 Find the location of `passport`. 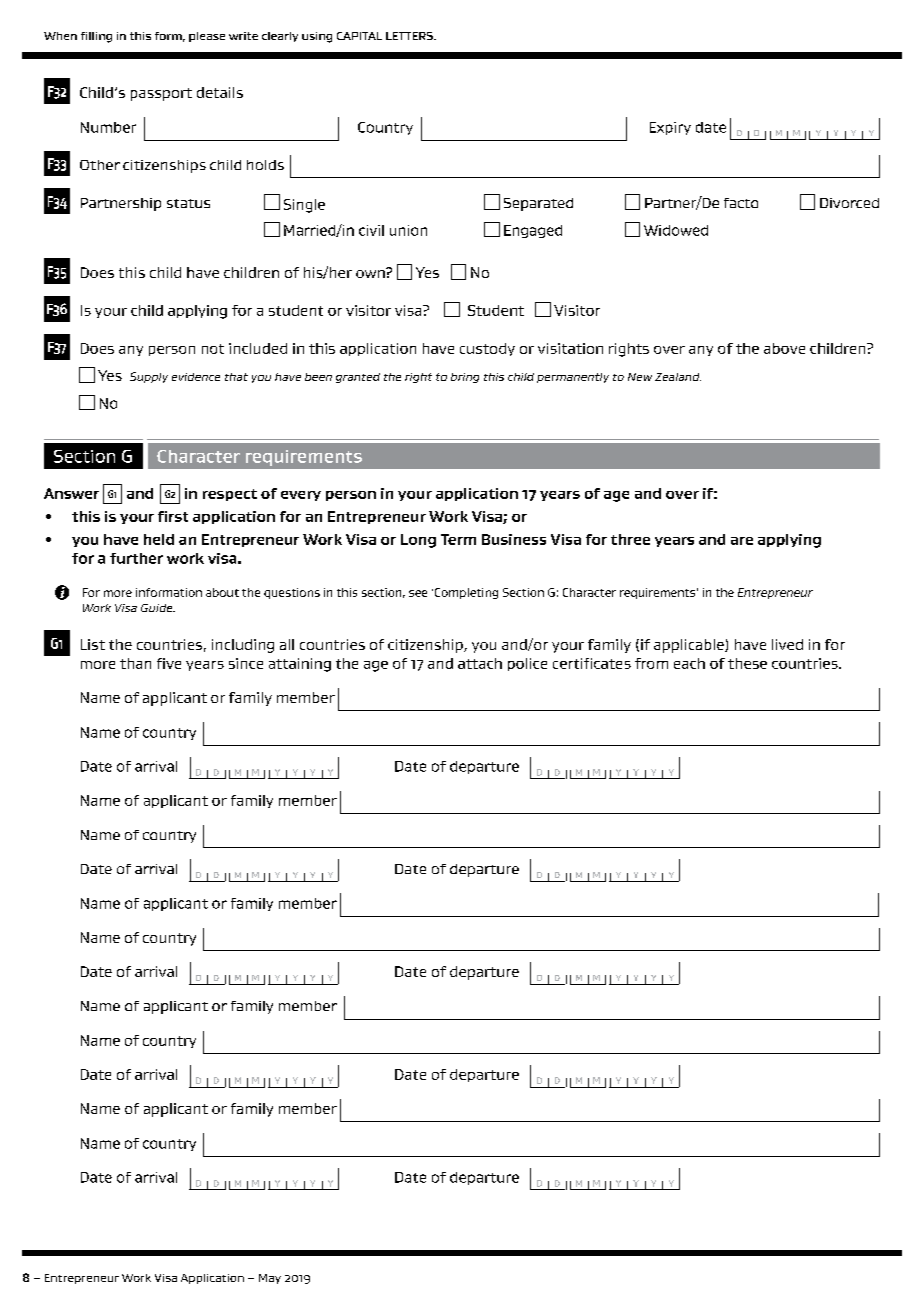

passport is located at coordinates (161, 94).
